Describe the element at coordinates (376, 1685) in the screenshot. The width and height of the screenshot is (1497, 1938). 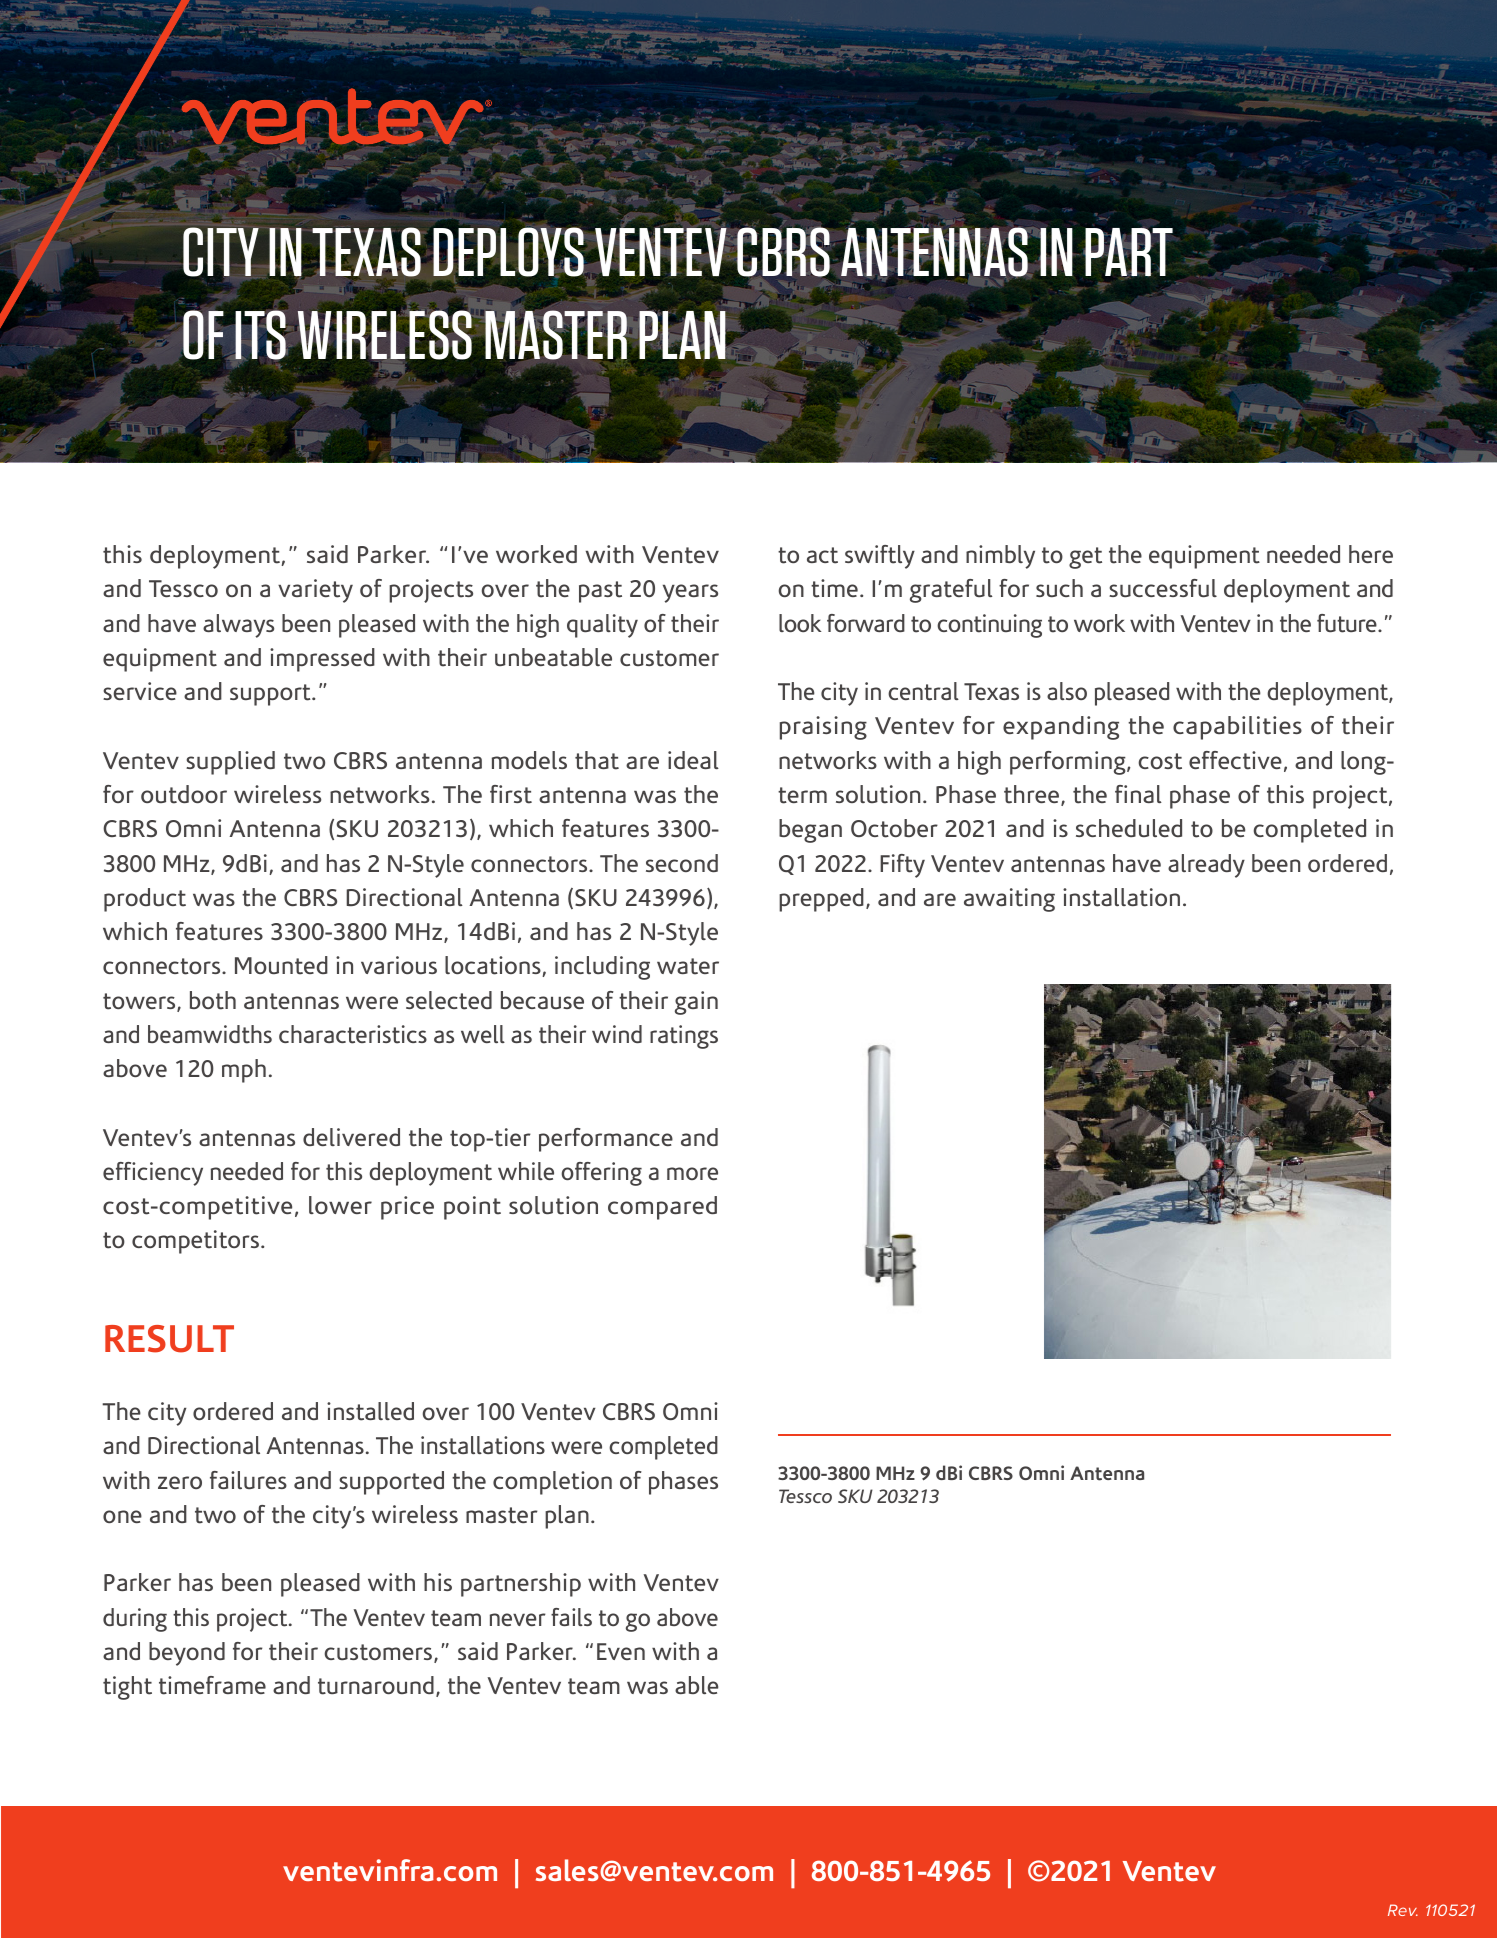
I see `turnaround` at that location.
